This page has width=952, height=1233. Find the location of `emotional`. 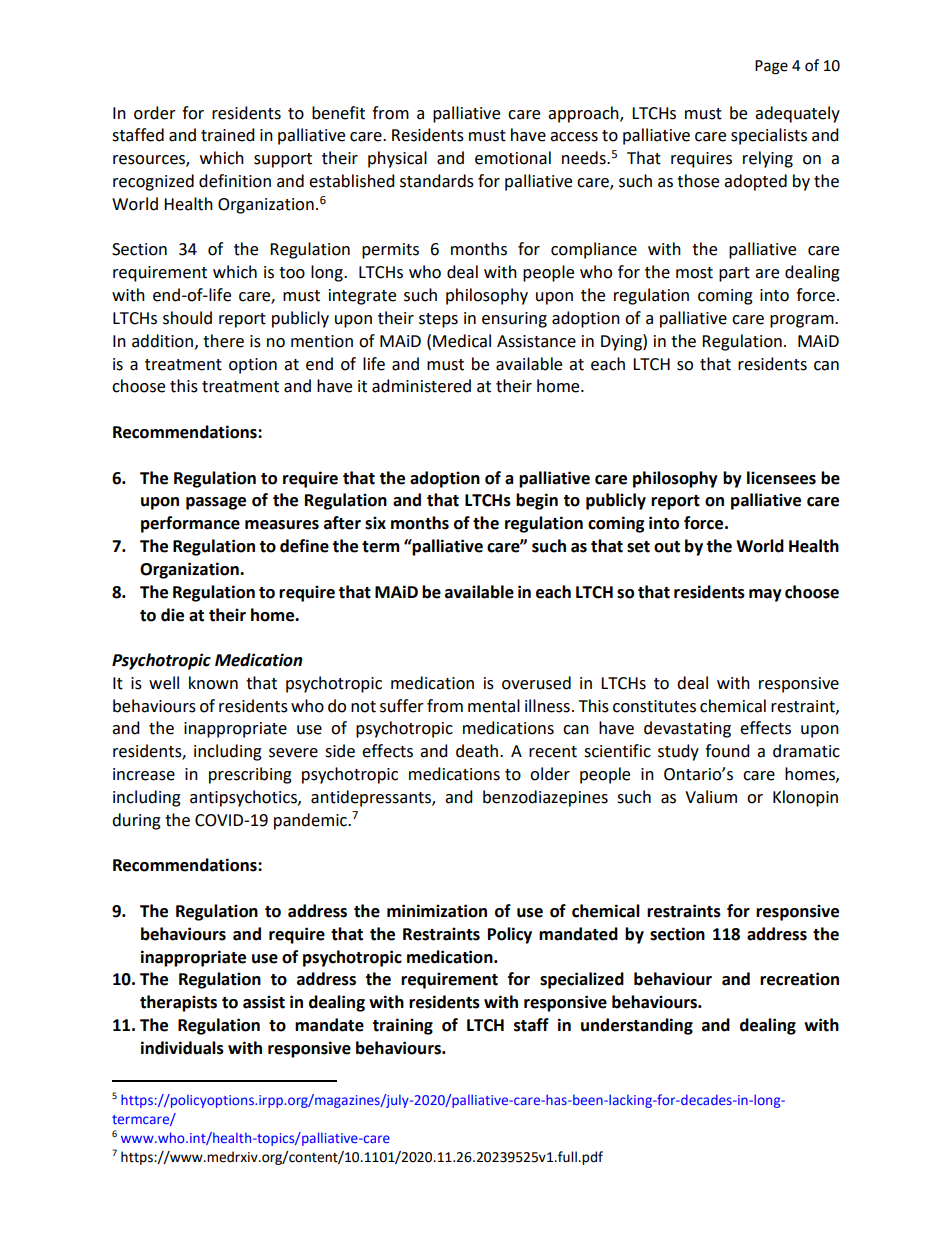

emotional is located at coordinates (513, 158).
